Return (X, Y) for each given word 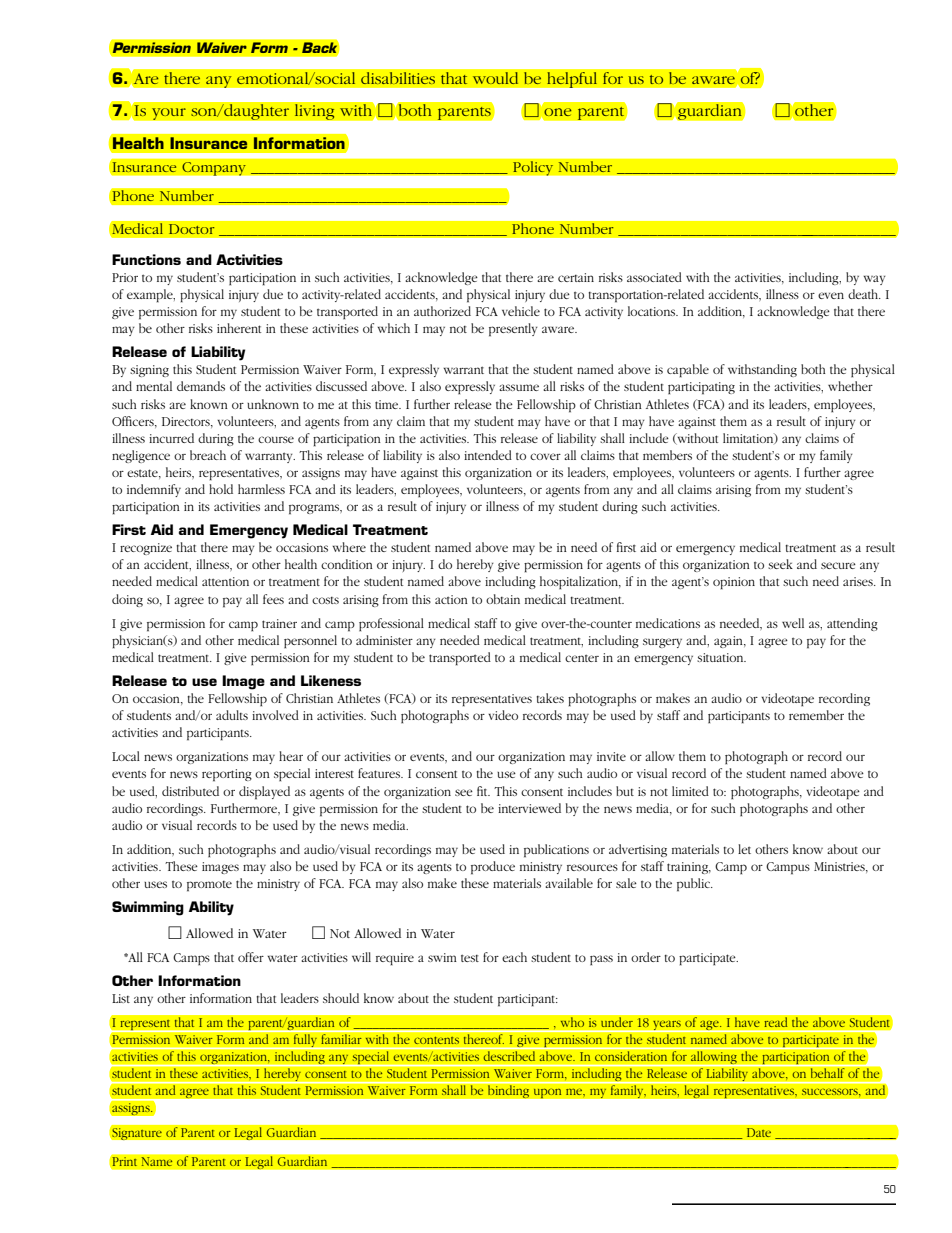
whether (850, 386)
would (495, 78)
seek (780, 564)
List (121, 998)
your (168, 114)
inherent (239, 328)
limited (690, 791)
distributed (190, 791)
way (874, 280)
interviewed (529, 808)
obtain (503, 599)
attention (225, 581)
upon (547, 1093)
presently (513, 330)
